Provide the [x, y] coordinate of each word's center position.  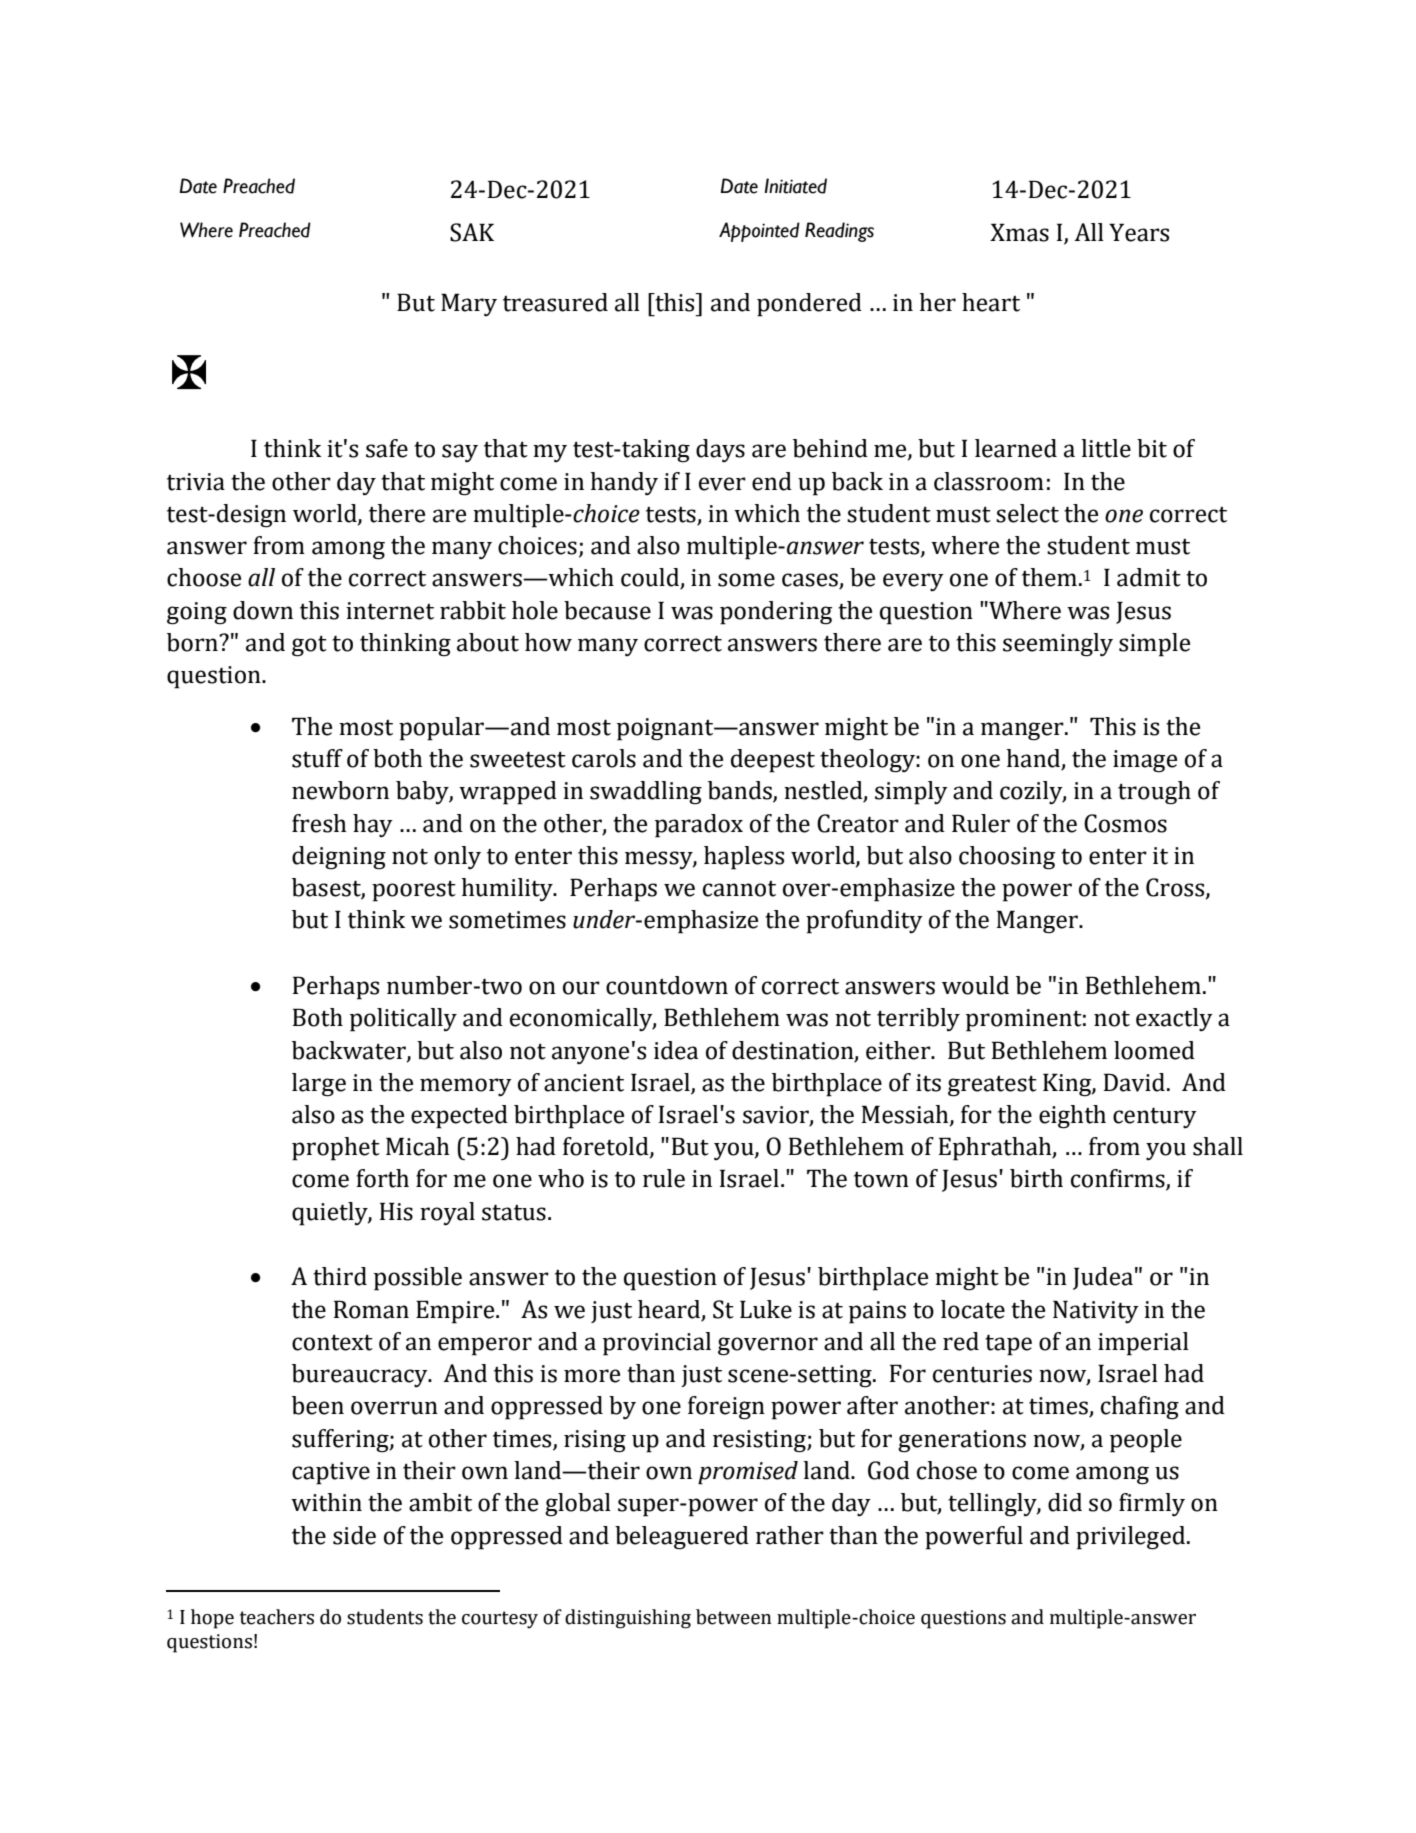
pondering [776, 613]
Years [1139, 232]
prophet [336, 1149]
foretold [607, 1147]
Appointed [759, 232]
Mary [469, 304]
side [354, 1535]
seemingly [1058, 645]
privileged [1132, 1538]
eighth [1072, 1117]
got [309, 646]
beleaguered [682, 1538]
